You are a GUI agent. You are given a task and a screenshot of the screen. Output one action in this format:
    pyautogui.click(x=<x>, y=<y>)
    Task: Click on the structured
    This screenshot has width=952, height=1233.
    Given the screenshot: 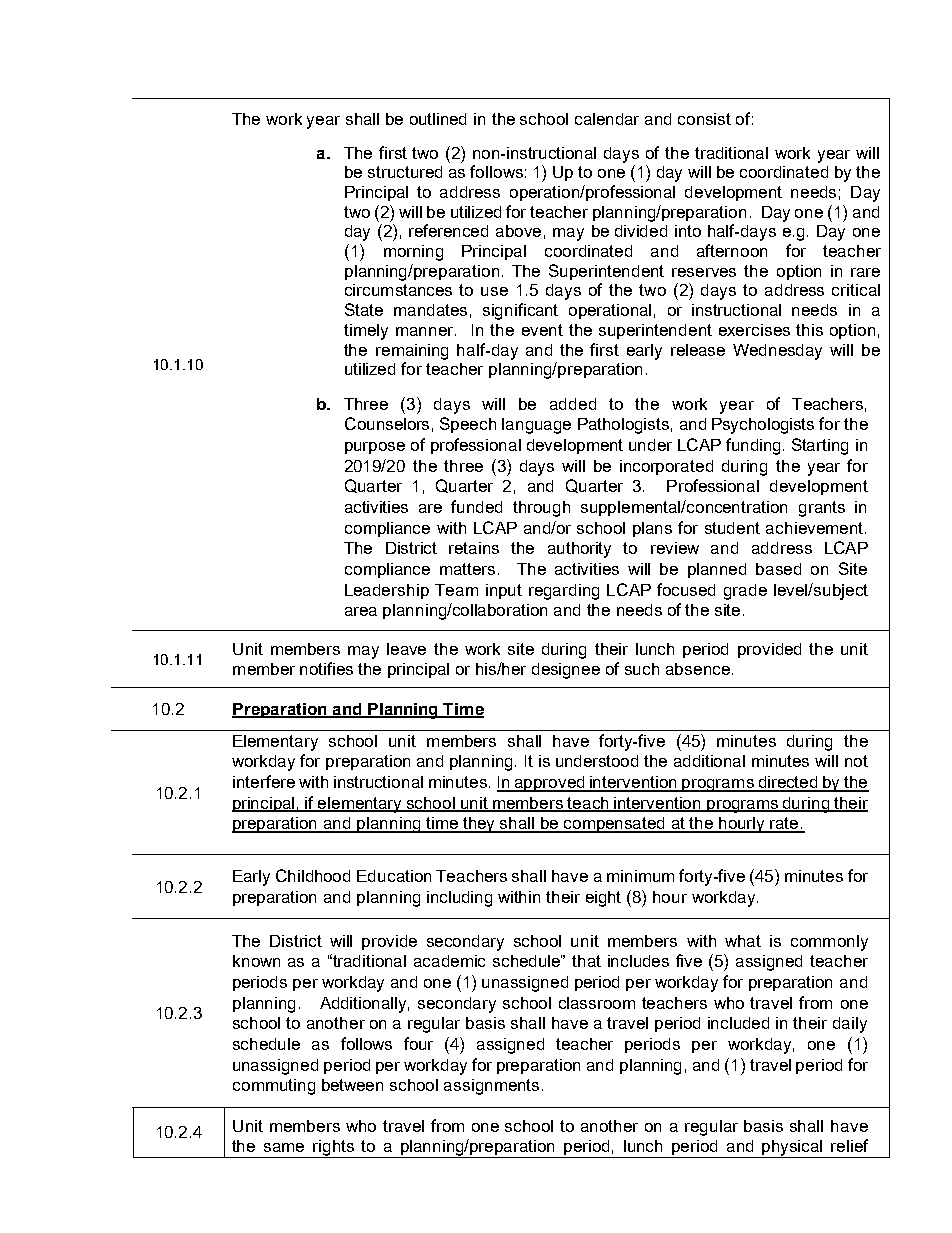 What is the action you would take?
    pyautogui.click(x=405, y=172)
